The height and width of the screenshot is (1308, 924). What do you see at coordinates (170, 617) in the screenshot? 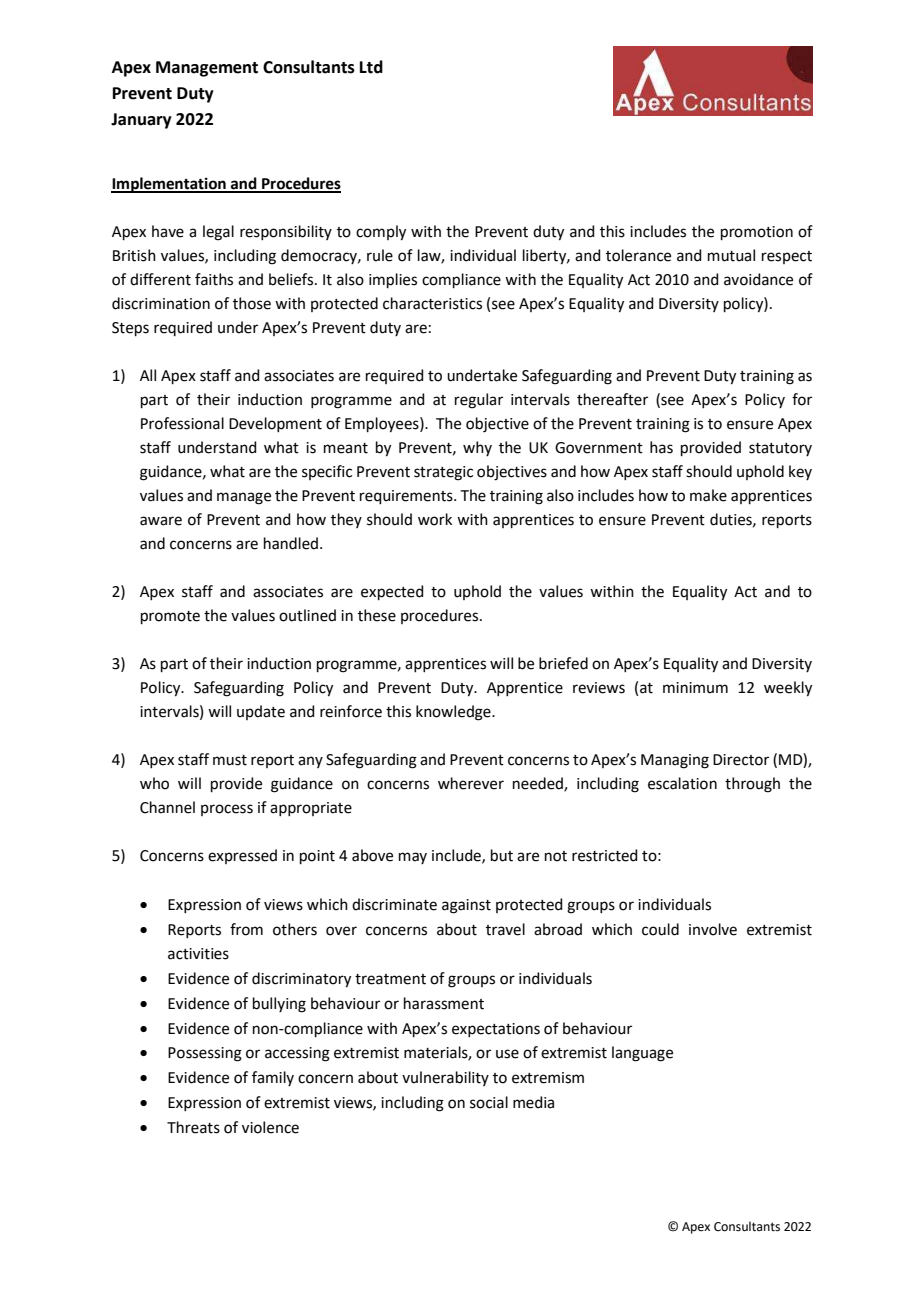
I see `promote` at bounding box center [170, 617].
